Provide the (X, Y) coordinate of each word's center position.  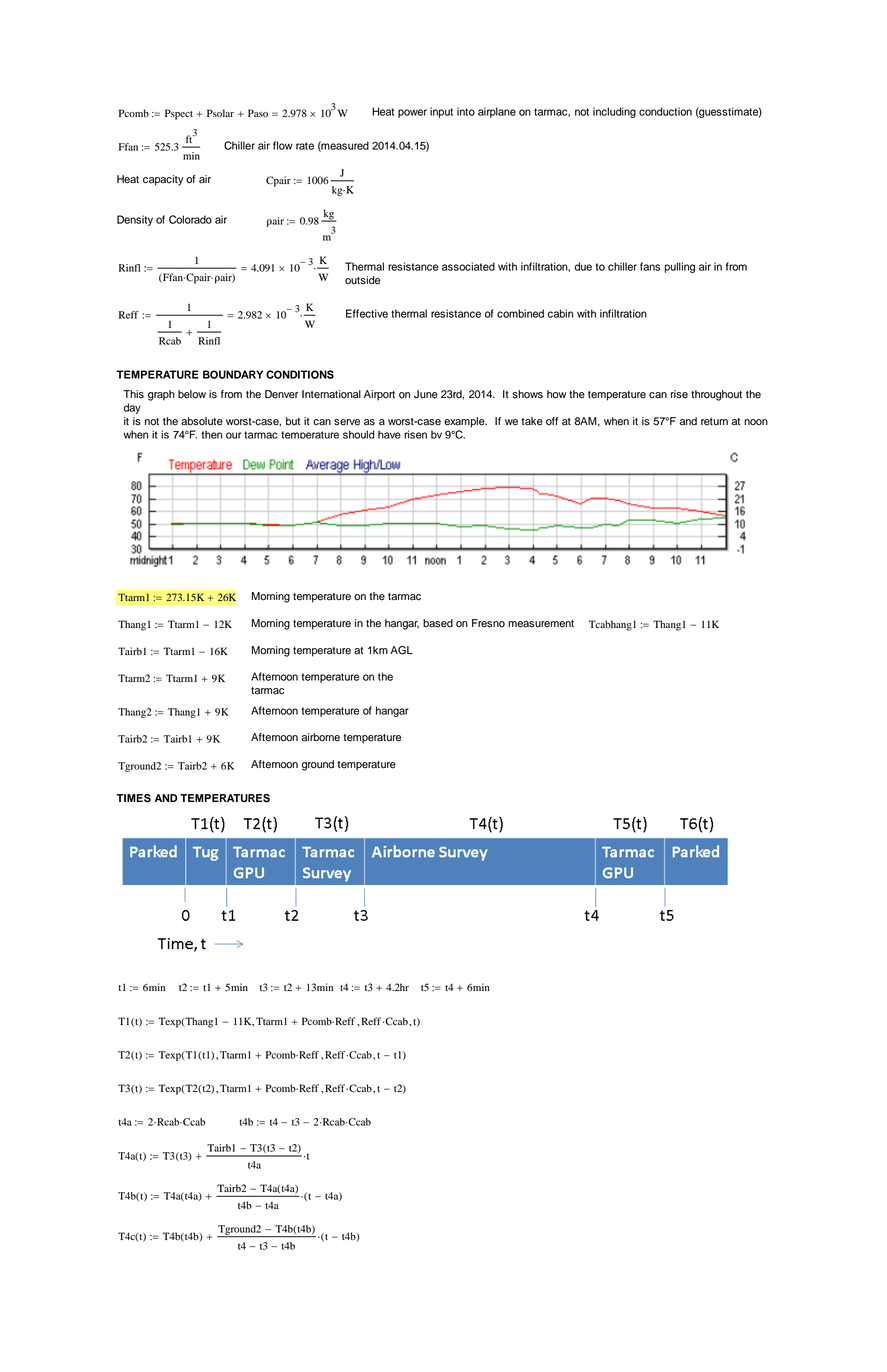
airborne (321, 737)
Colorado (190, 219)
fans (650, 266)
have (389, 434)
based (438, 623)
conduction (665, 111)
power (412, 113)
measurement (541, 624)
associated (468, 266)
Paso (258, 113)
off (552, 421)
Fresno (488, 623)
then (211, 434)
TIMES (133, 798)
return (714, 422)
